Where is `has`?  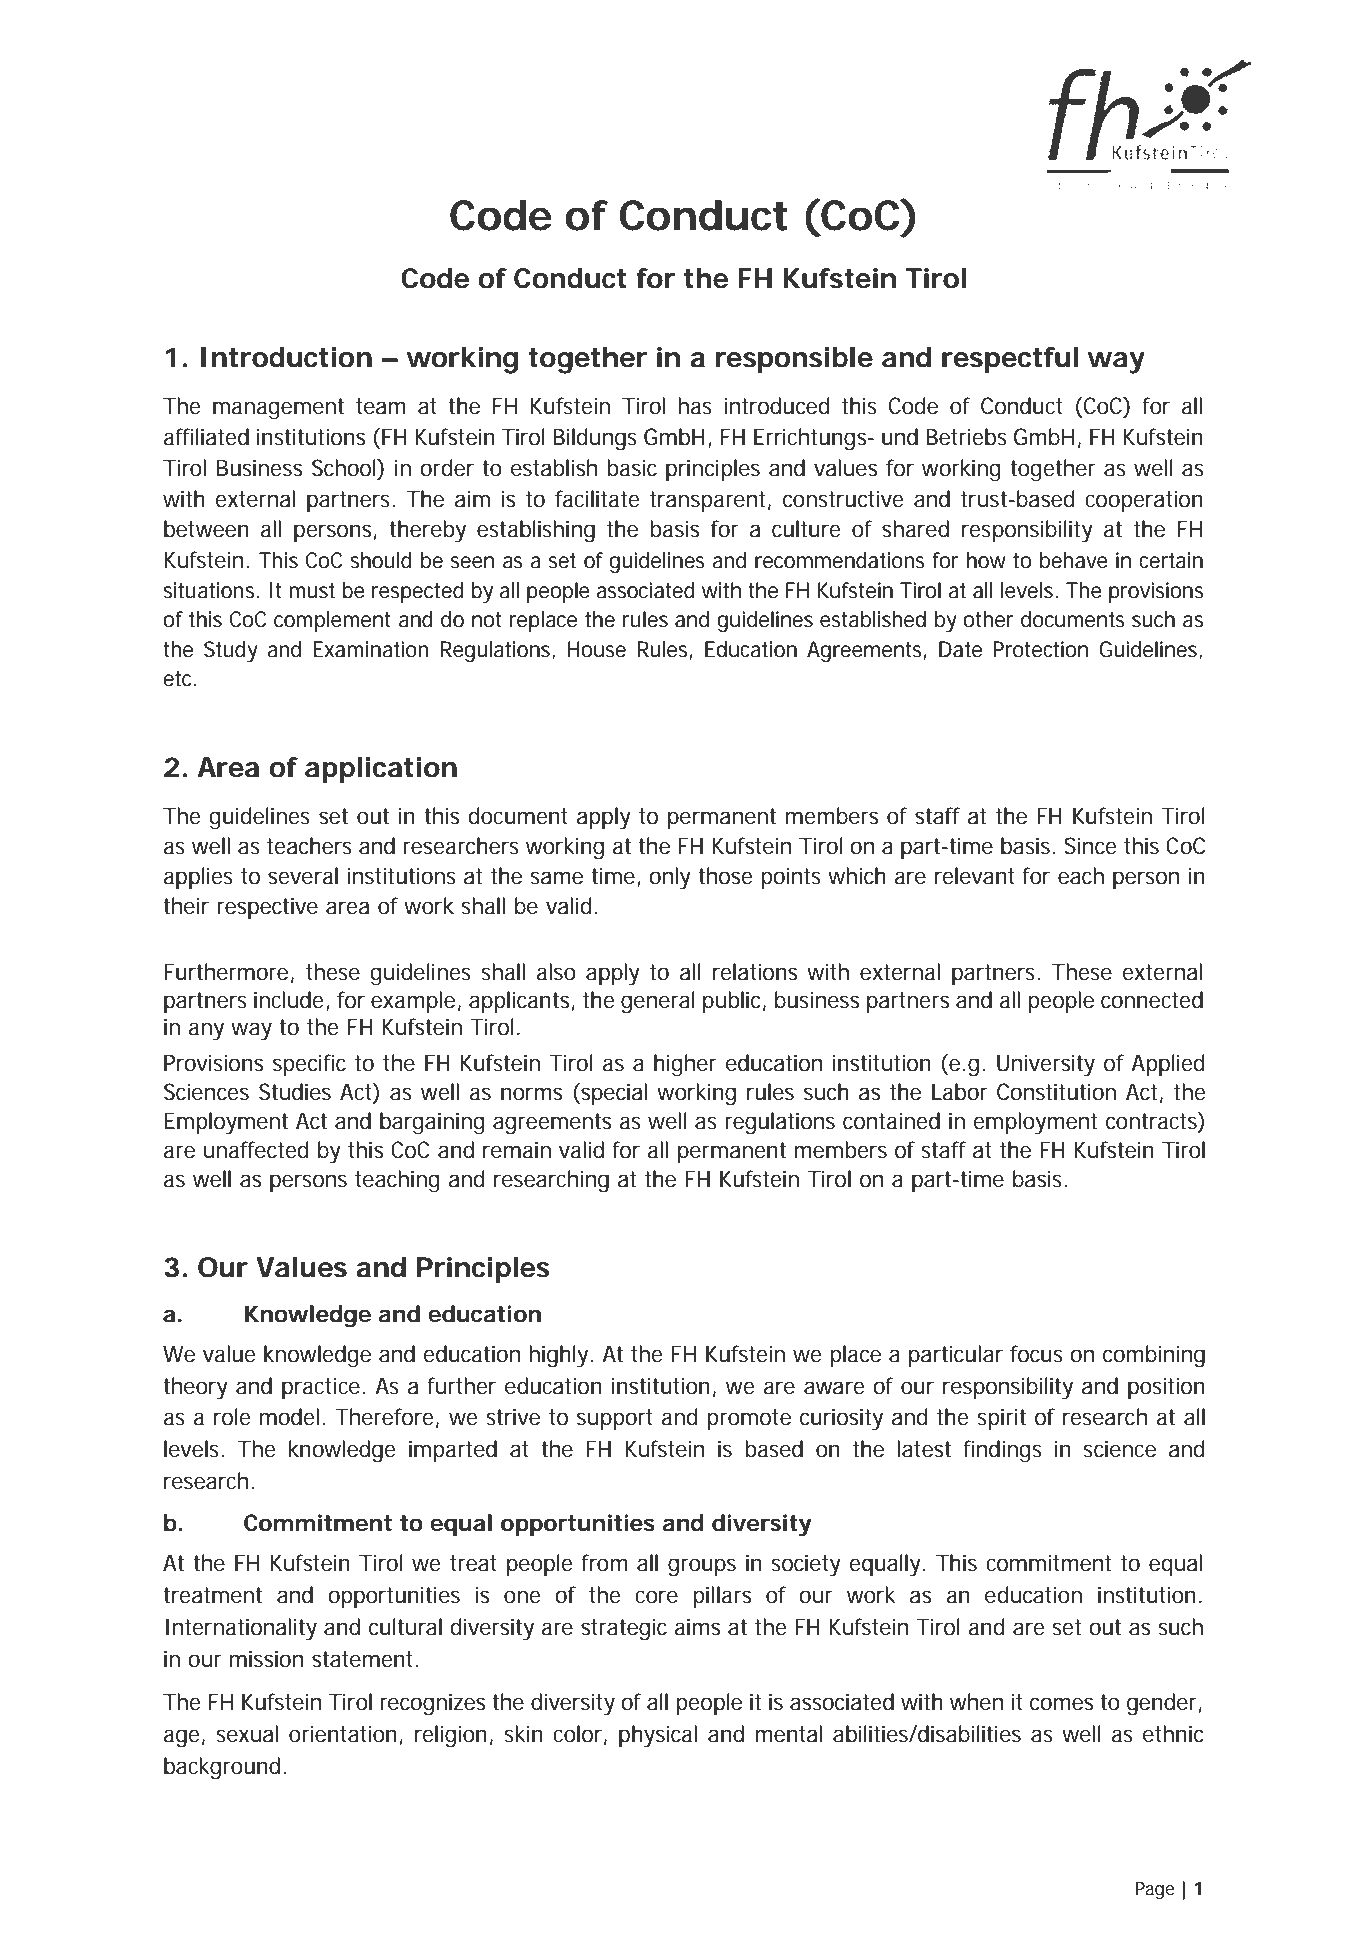 has is located at coordinates (695, 406).
